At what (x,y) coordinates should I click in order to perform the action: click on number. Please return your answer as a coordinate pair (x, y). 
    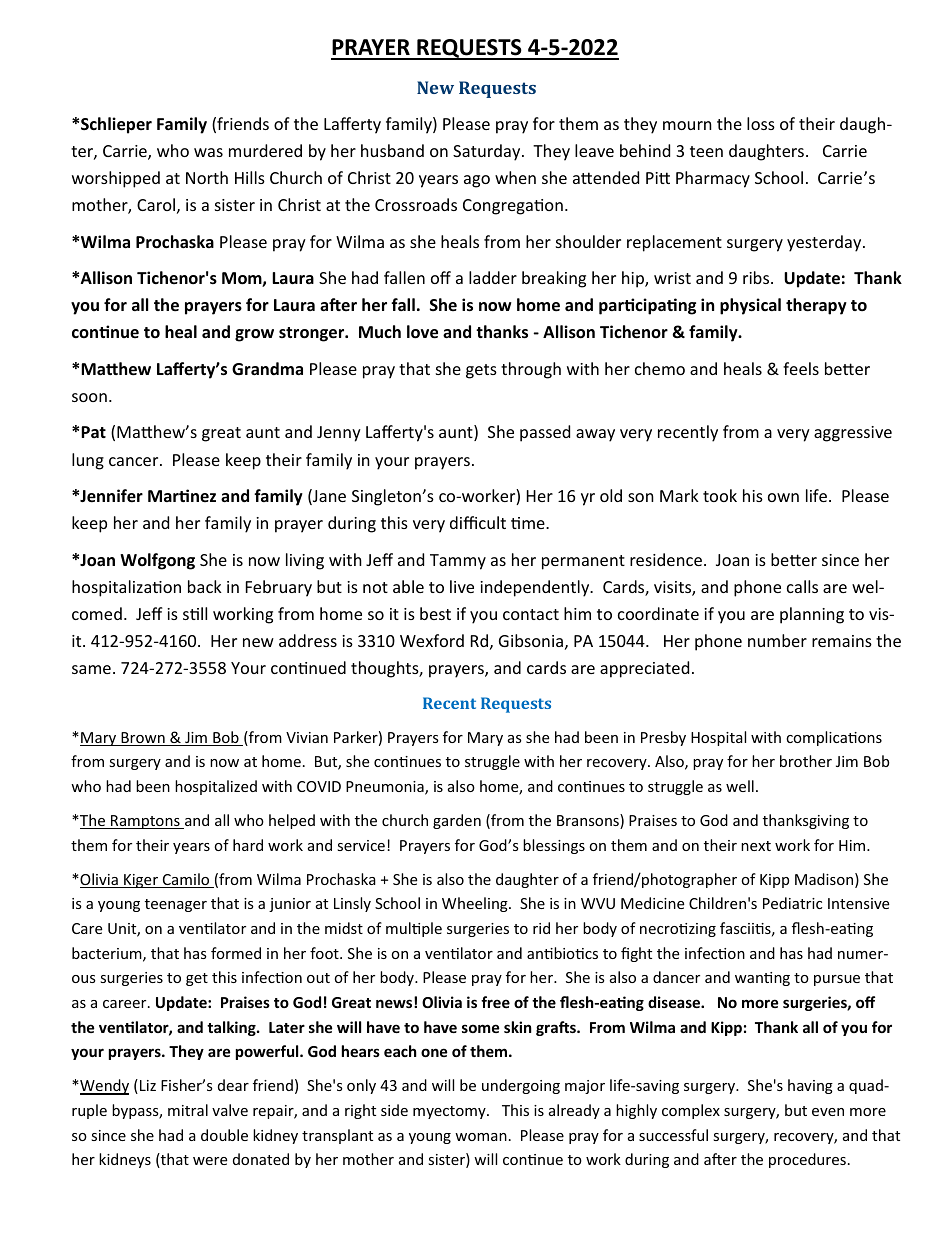
    Looking at the image, I should click on (777, 640).
